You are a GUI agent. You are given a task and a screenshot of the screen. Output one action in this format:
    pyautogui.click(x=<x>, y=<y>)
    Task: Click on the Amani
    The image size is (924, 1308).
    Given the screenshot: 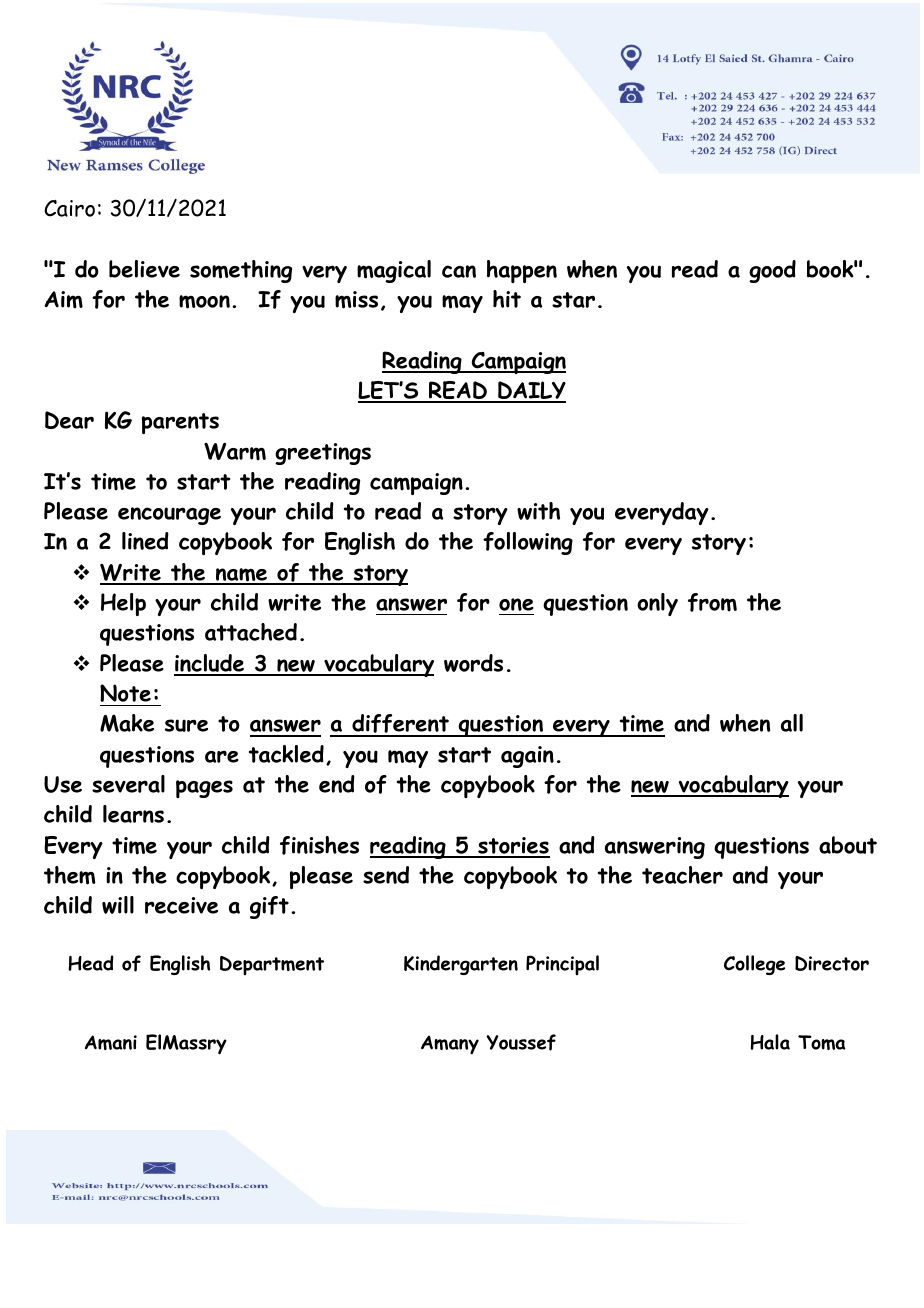 What is the action you would take?
    pyautogui.click(x=111, y=1042)
